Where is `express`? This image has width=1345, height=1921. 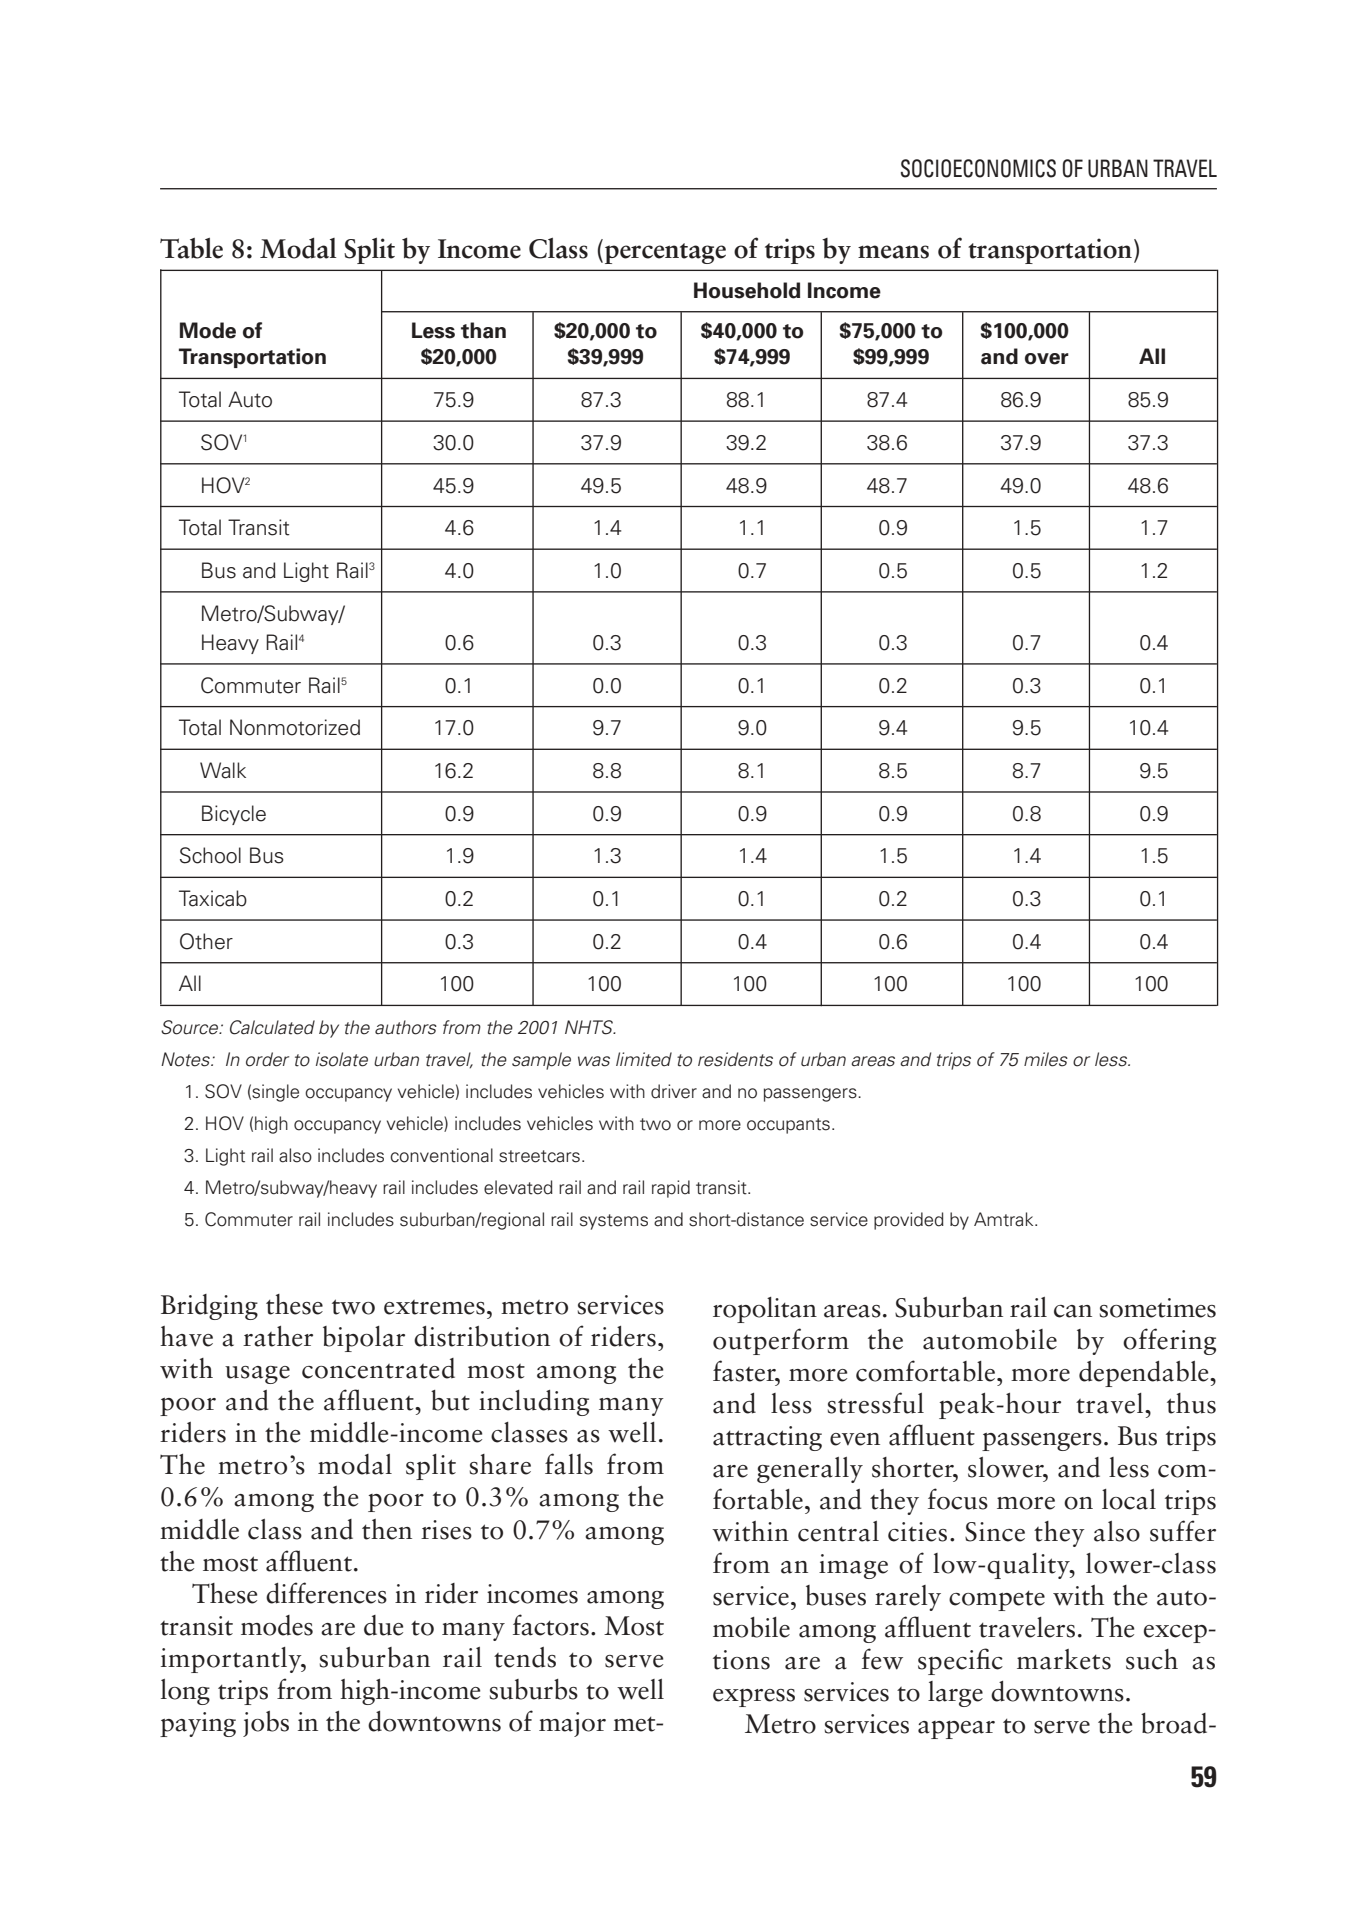 express is located at coordinates (754, 1698).
